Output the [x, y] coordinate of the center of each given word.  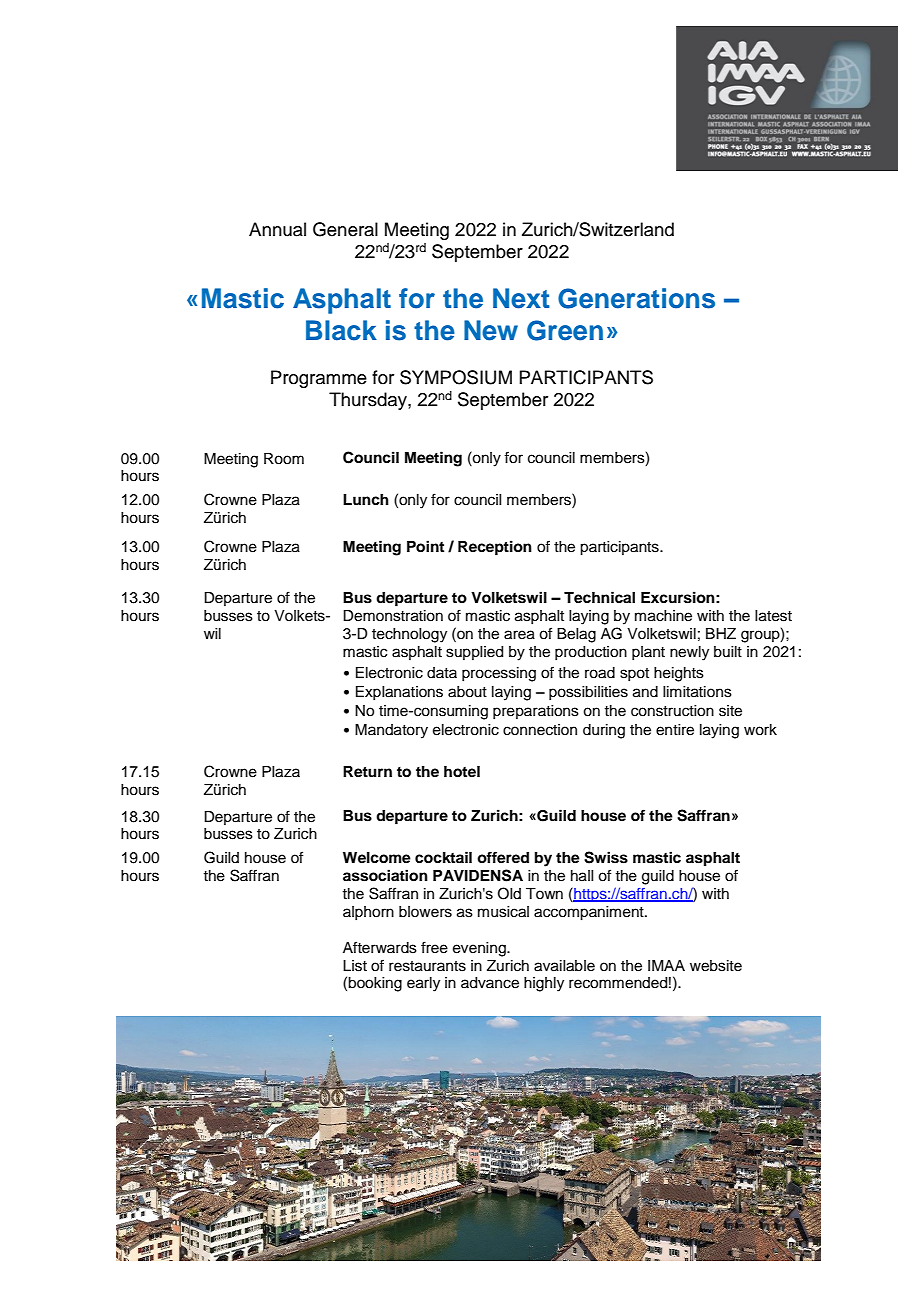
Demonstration [393, 616]
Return [367, 772]
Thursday [369, 401]
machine [663, 616]
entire [675, 730]
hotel [462, 772]
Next [521, 298]
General [345, 229]
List [355, 966]
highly [544, 984]
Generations [636, 298]
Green [565, 330]
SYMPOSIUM [456, 377]
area [519, 635]
